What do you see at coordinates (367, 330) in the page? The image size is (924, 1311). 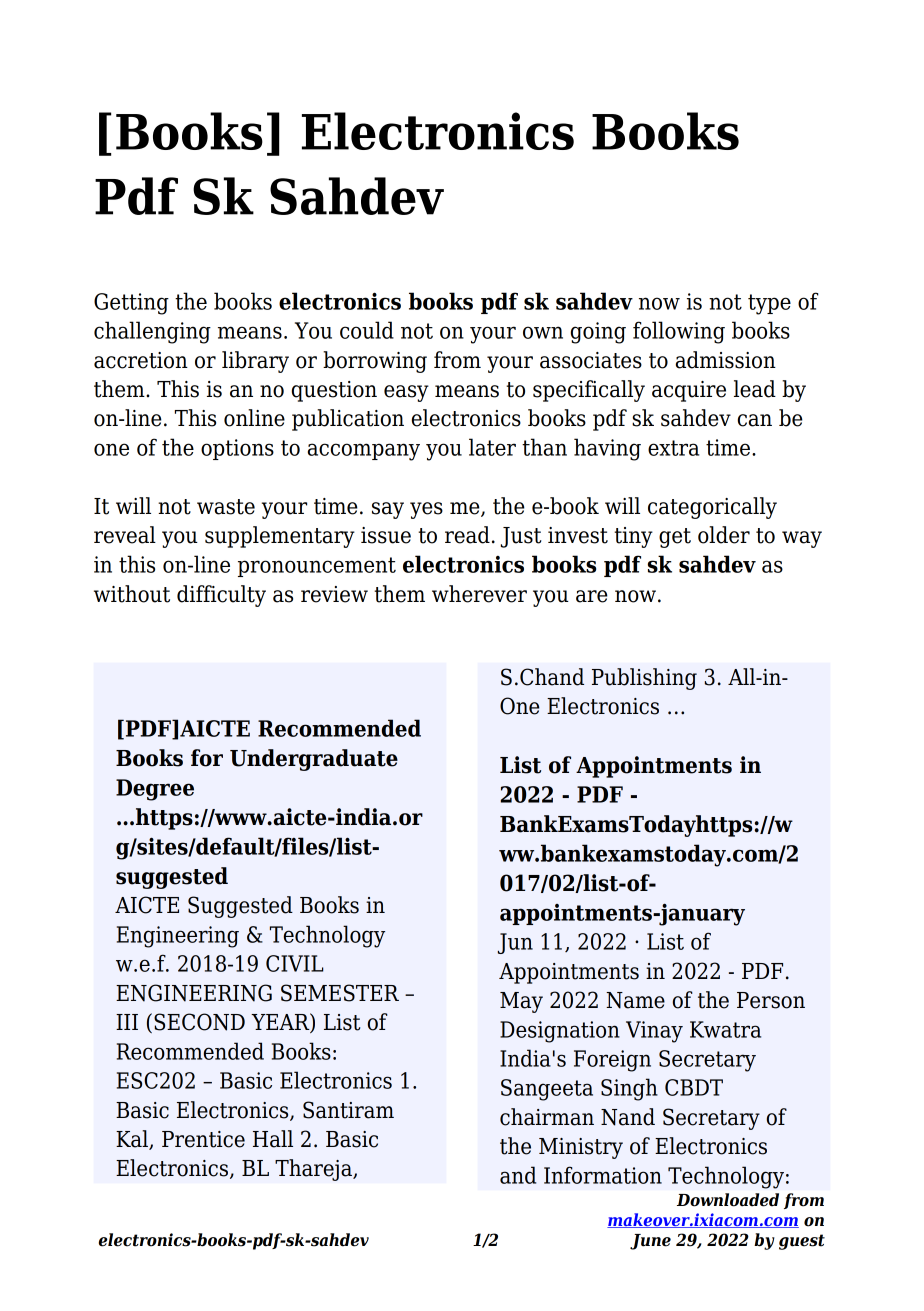 I see `could` at bounding box center [367, 330].
